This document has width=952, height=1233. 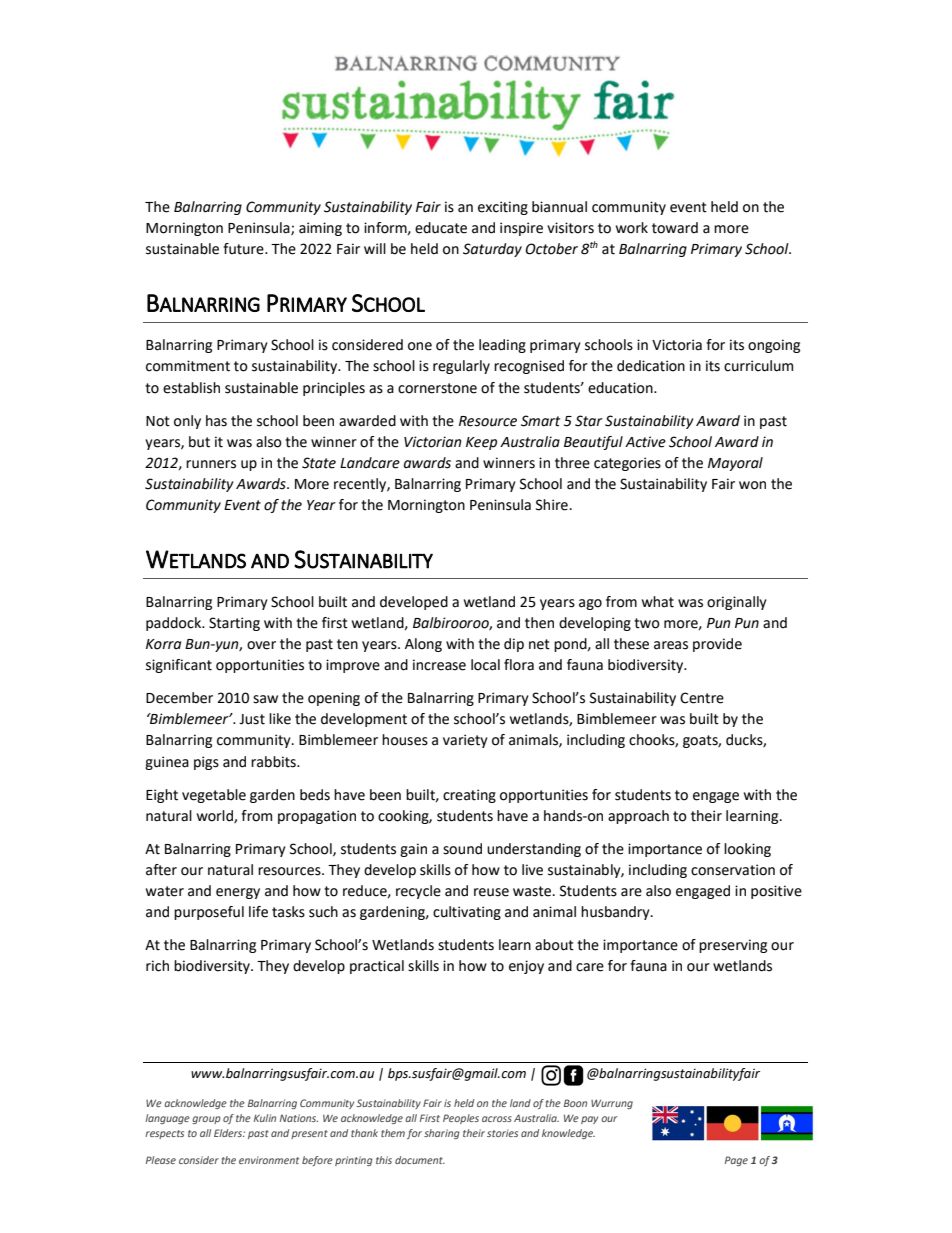 I want to click on cultivating, so click(x=467, y=913).
